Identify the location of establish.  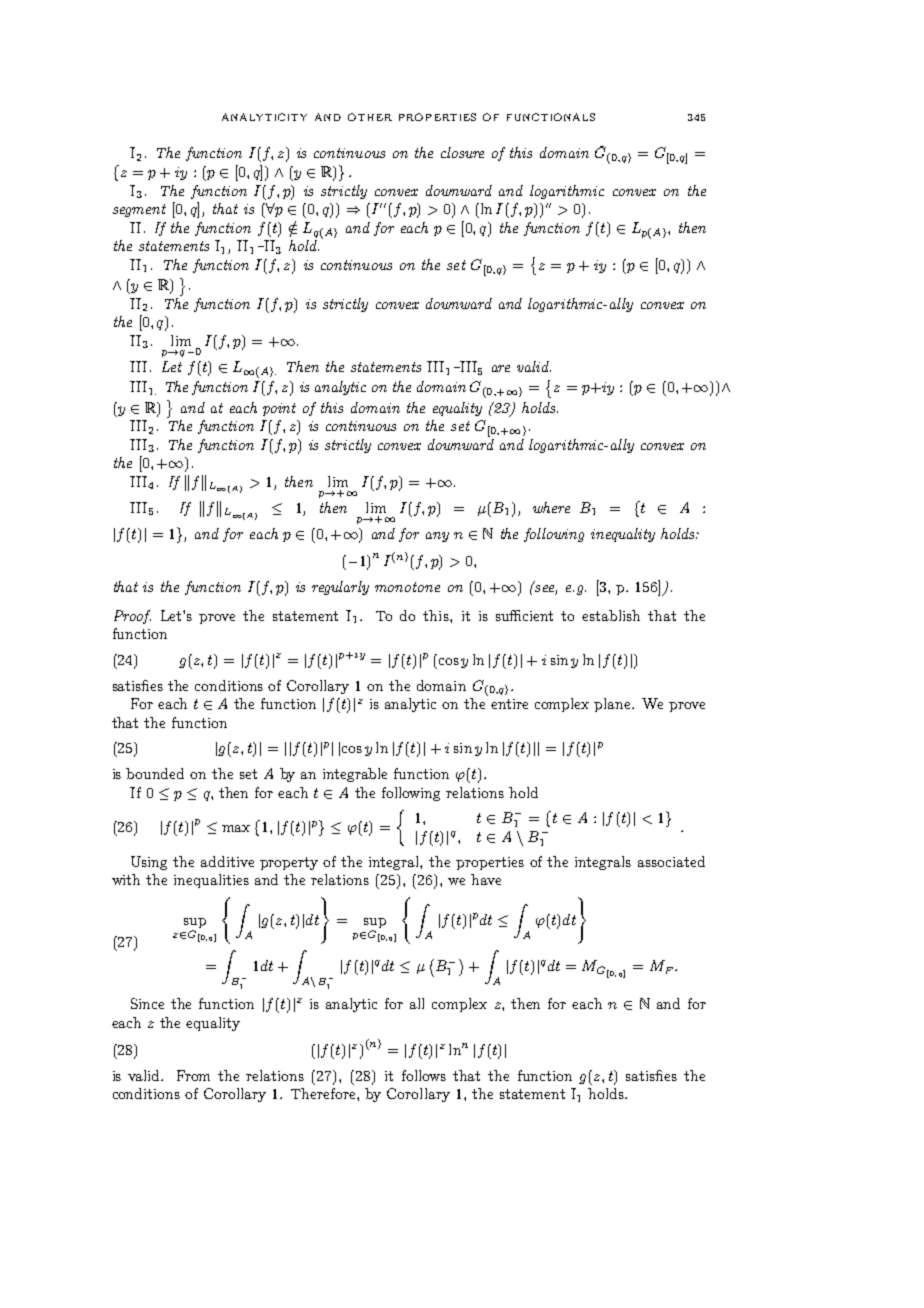
(611, 615).
